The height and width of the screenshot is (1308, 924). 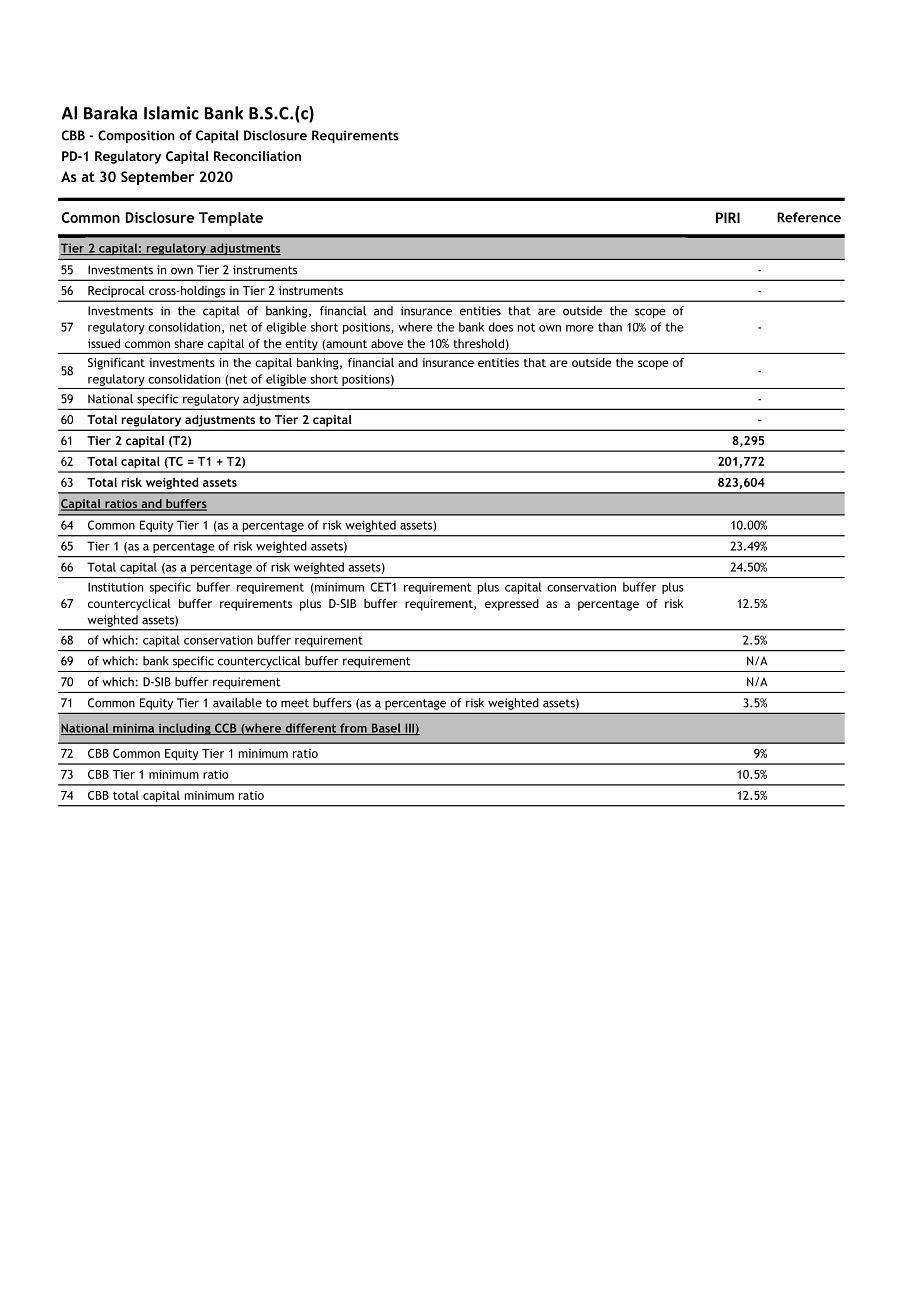 I want to click on not, so click(x=526, y=327).
